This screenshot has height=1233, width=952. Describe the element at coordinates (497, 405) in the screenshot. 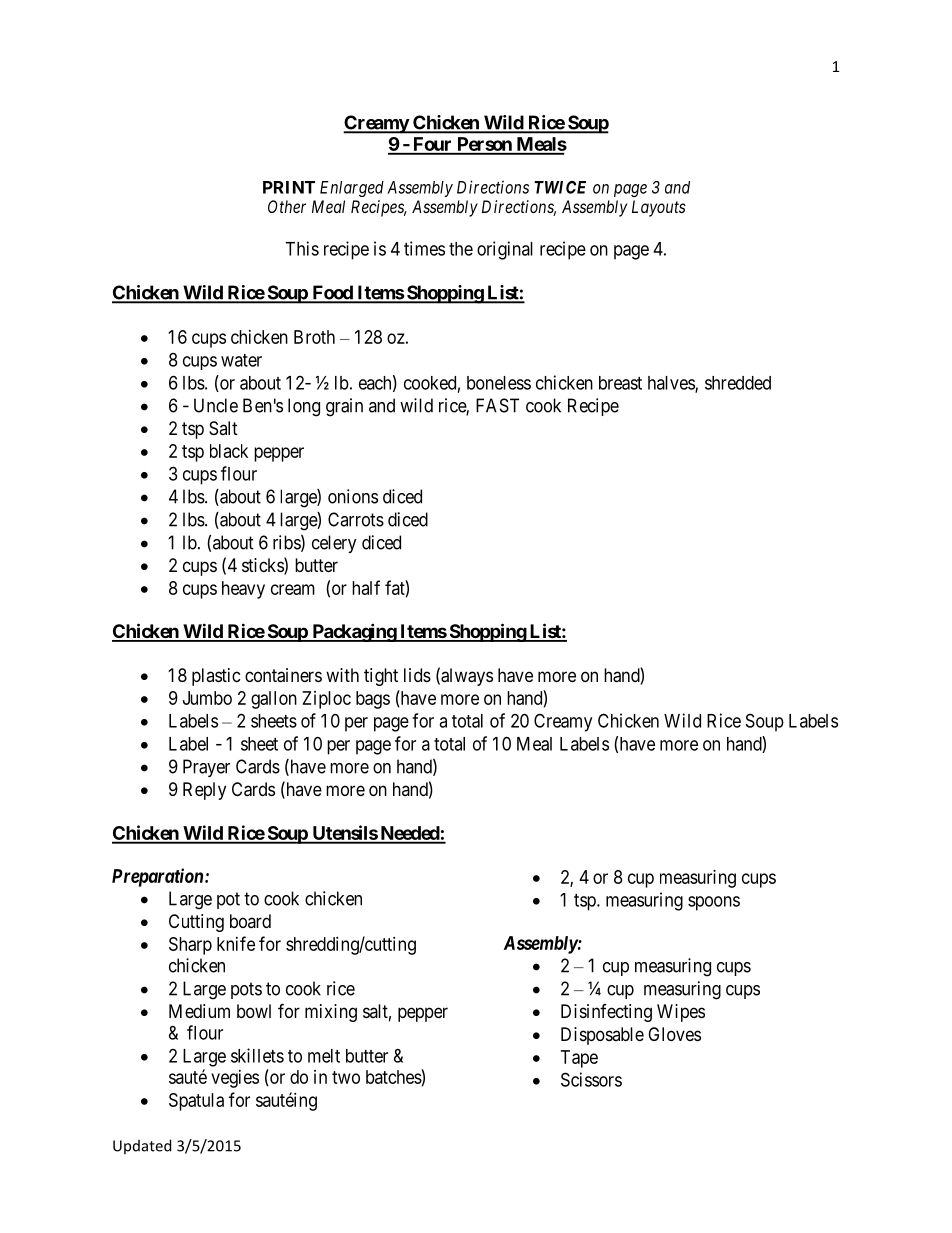

I see `FAST` at that location.
